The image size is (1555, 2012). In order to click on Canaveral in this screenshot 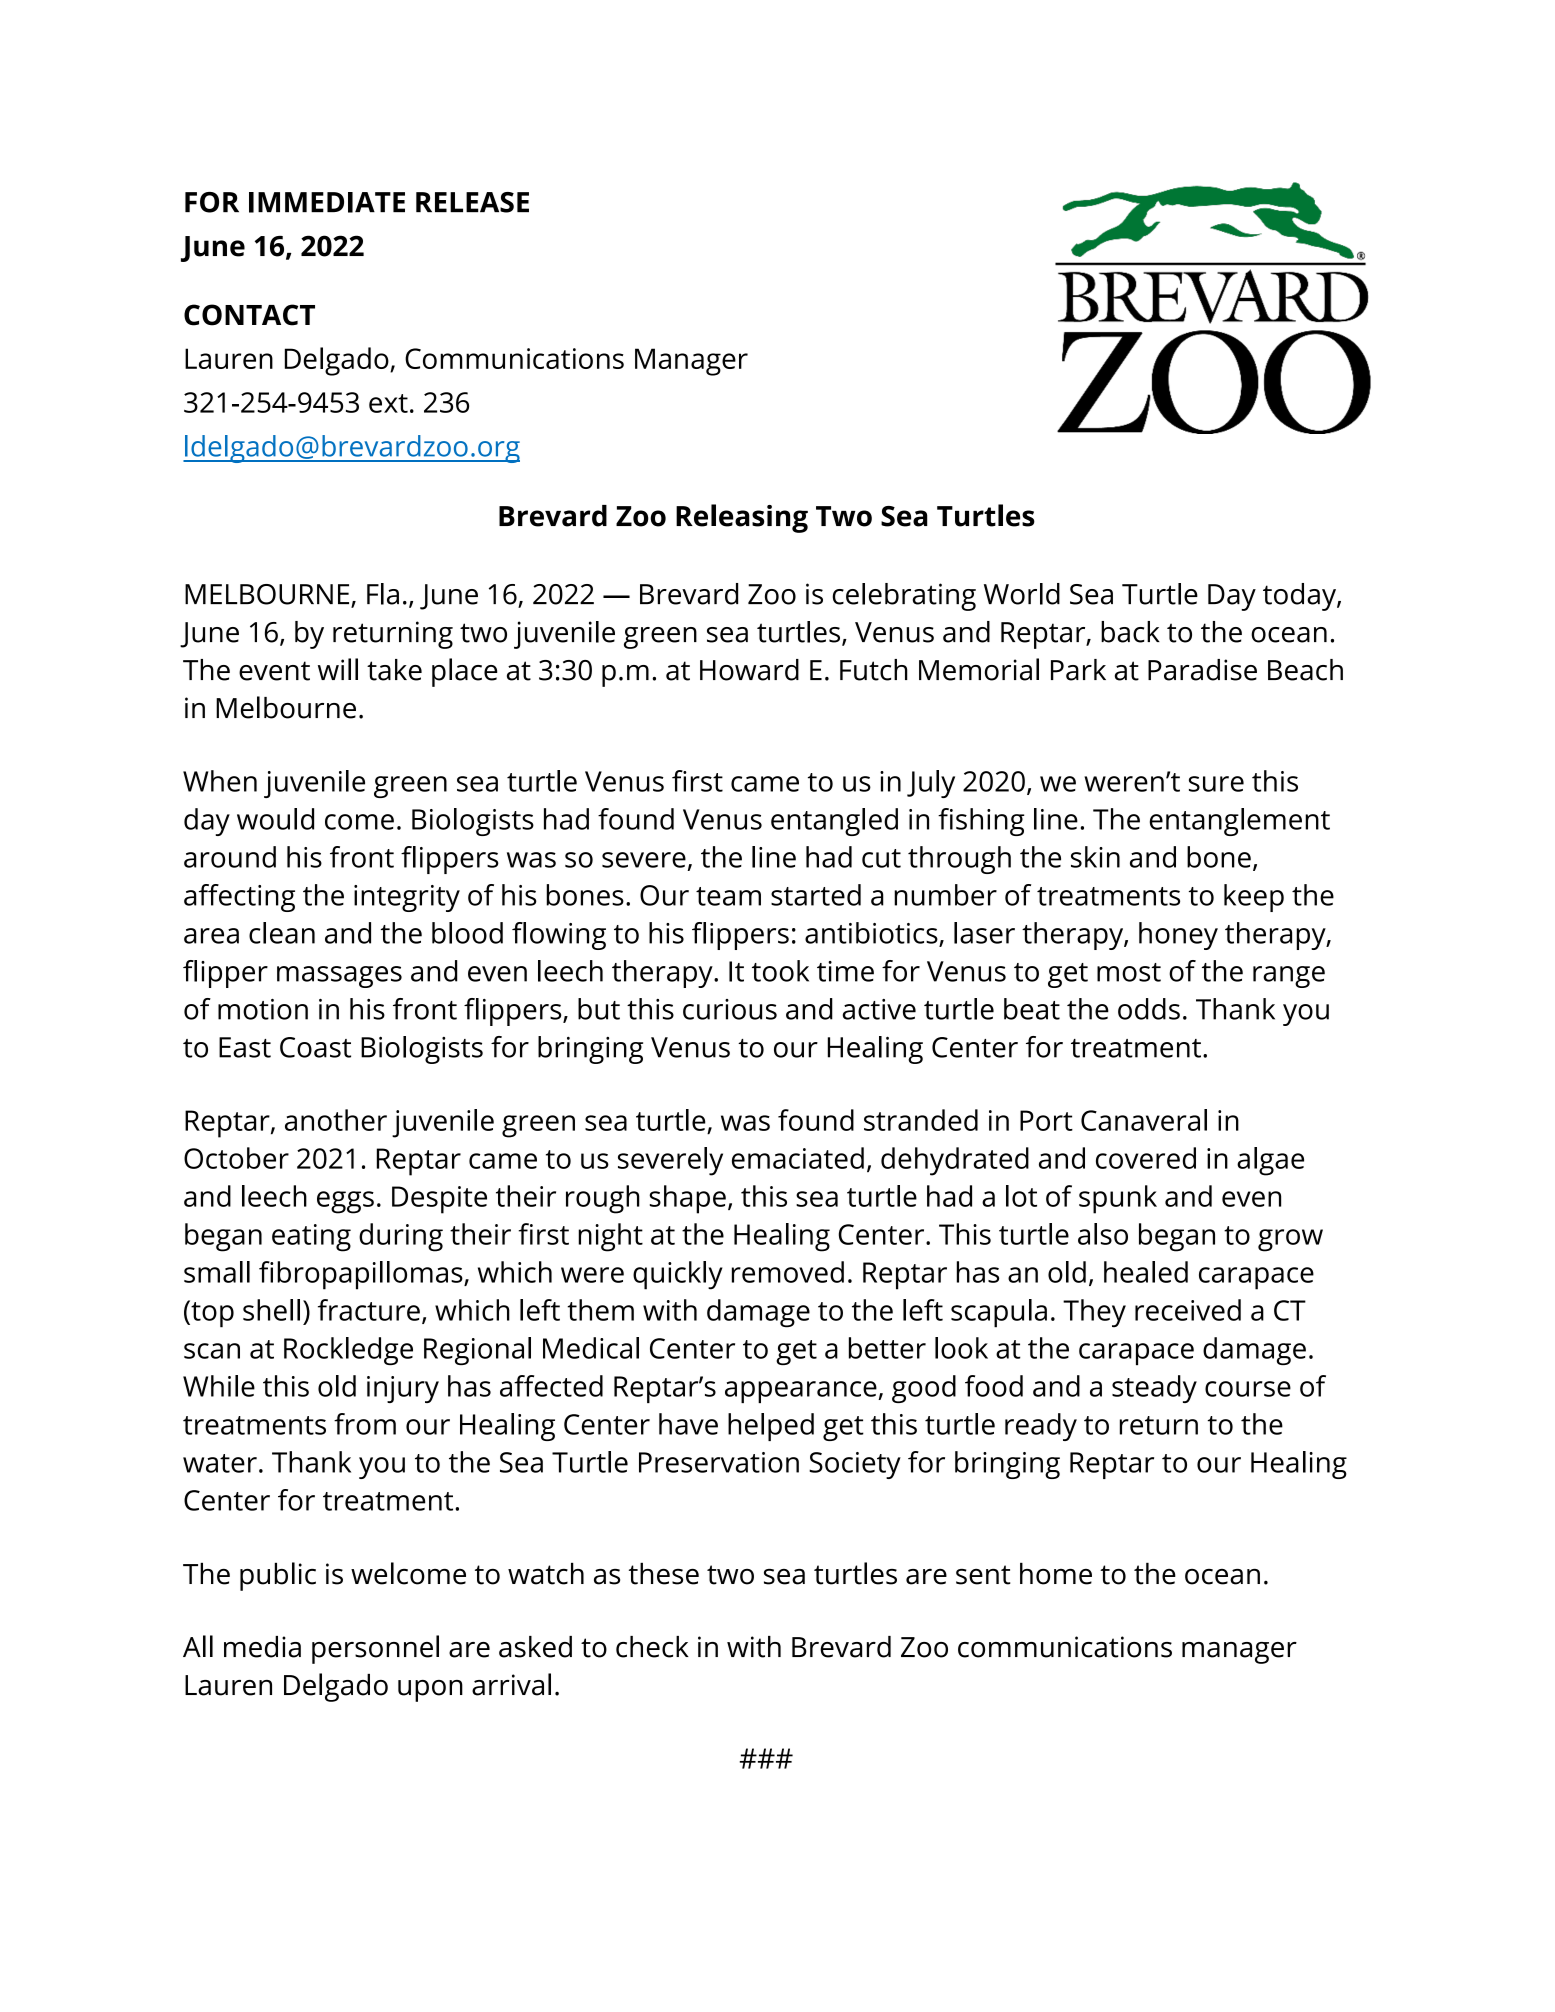, I will do `click(1144, 1120)`.
